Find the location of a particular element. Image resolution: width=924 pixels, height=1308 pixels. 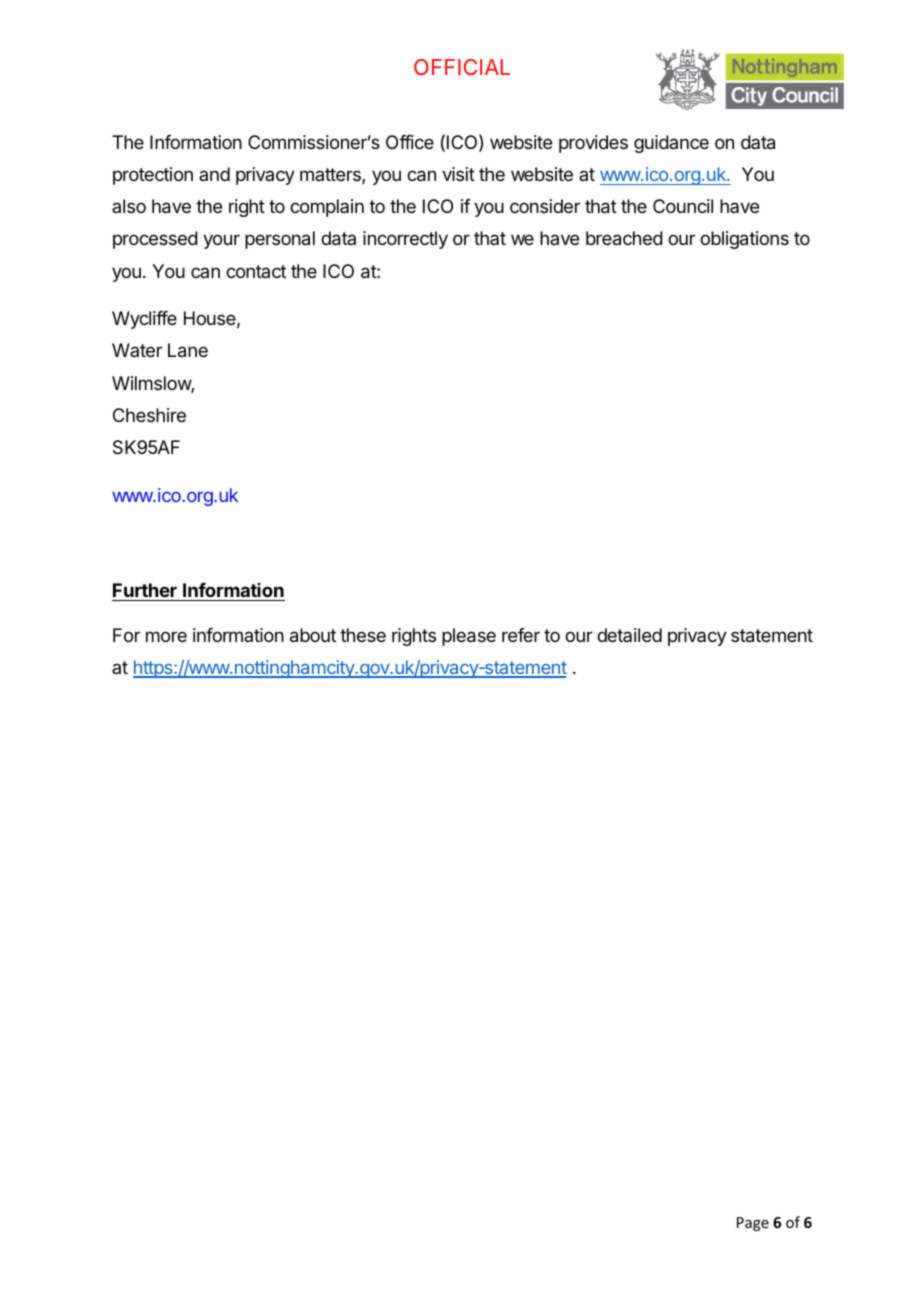

refer is located at coordinates (521, 635).
